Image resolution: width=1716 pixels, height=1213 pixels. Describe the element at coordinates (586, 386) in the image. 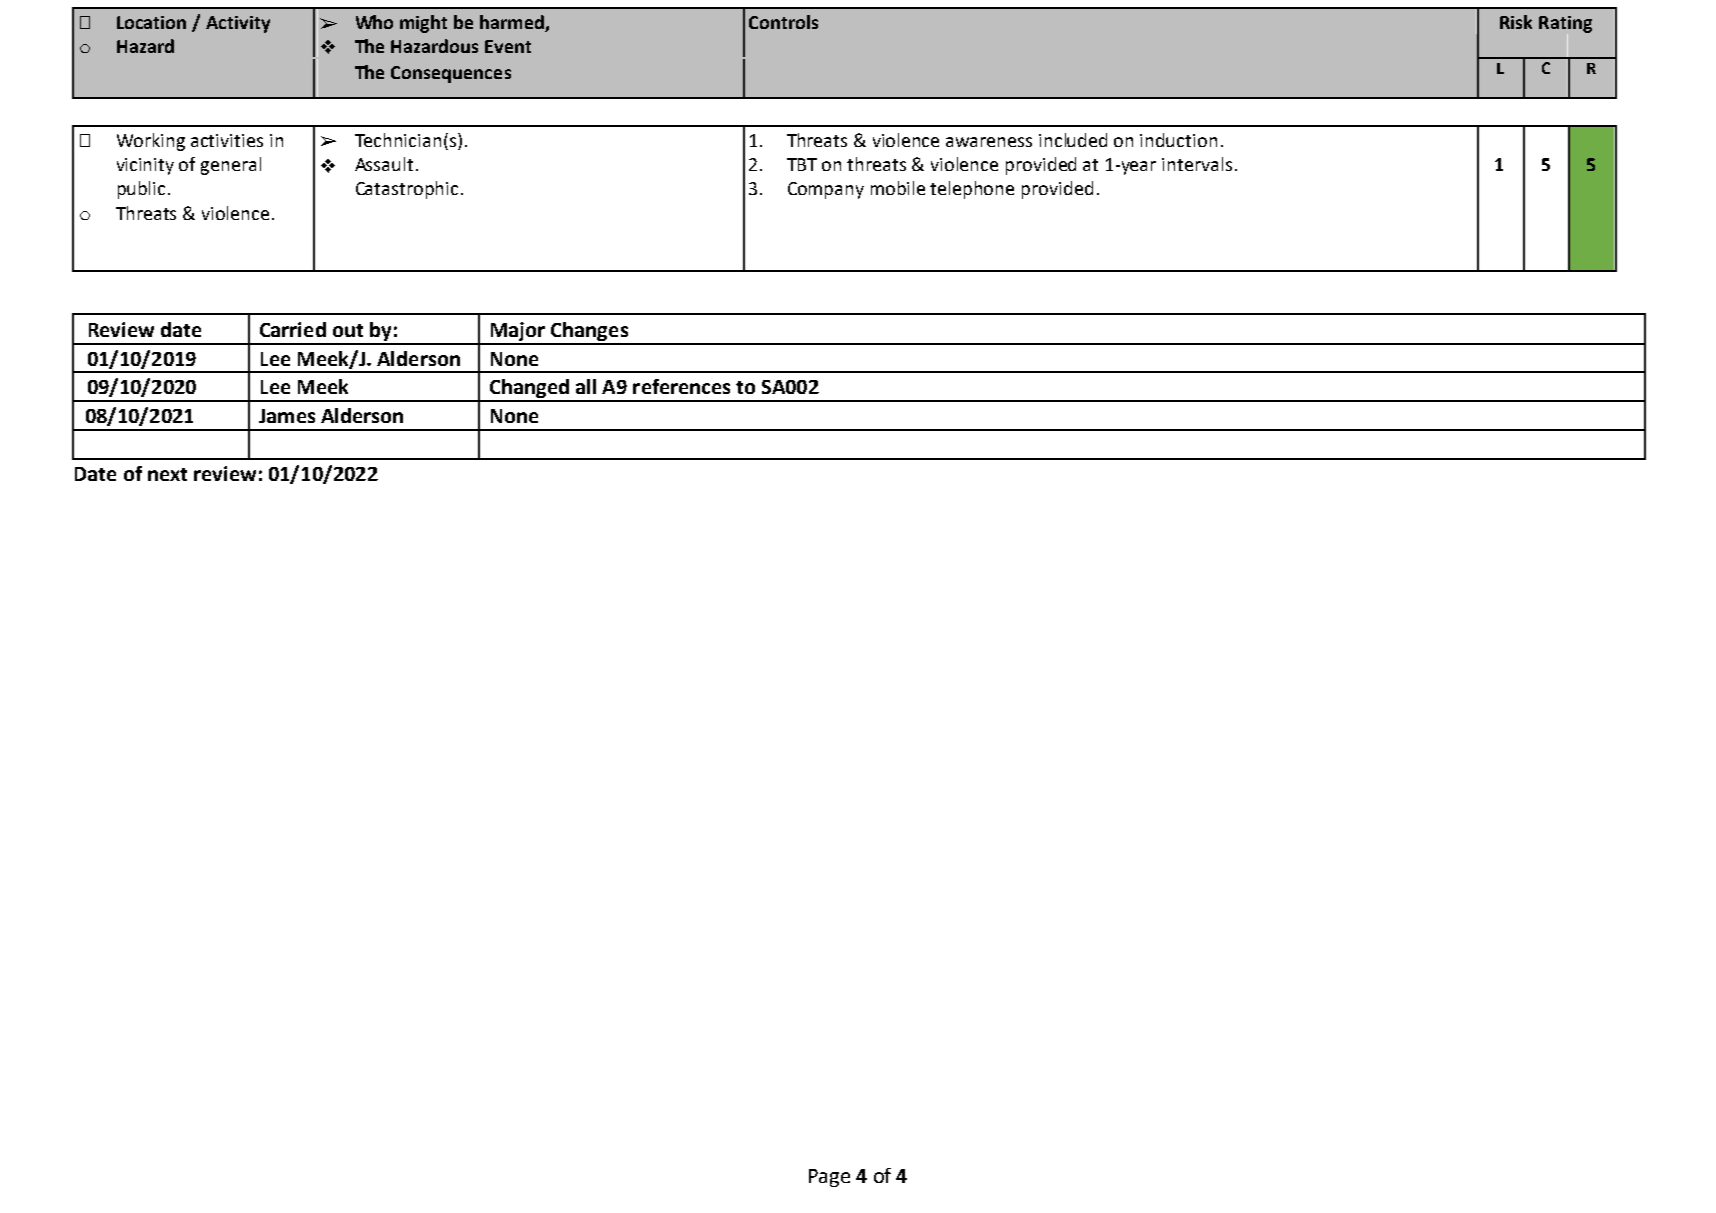

I see `all` at that location.
